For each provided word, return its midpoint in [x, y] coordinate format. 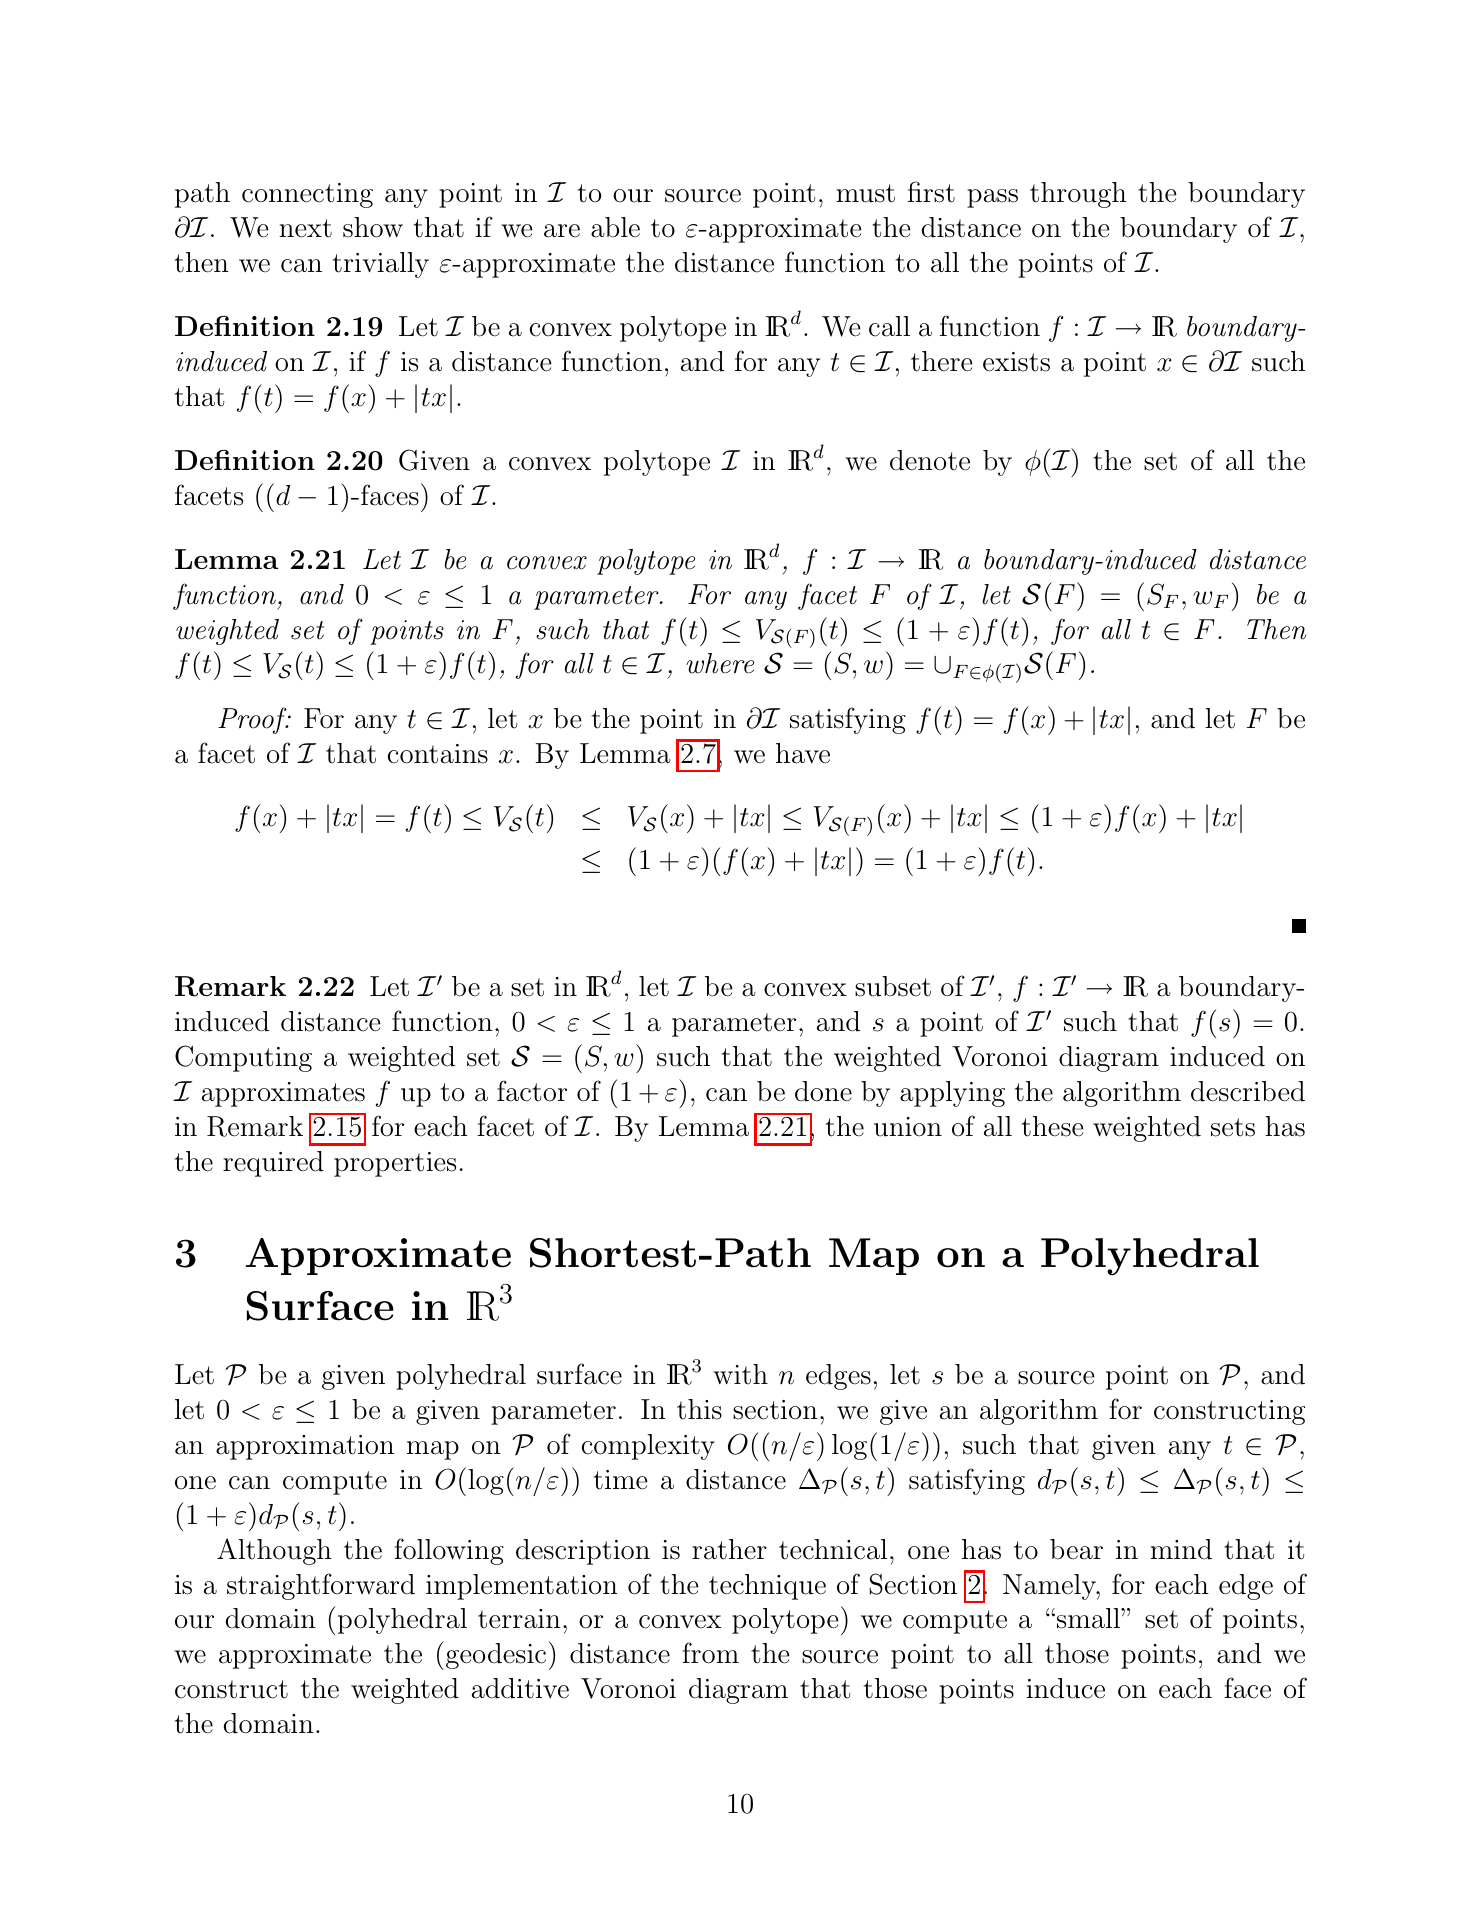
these [1053, 1126]
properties [395, 1164]
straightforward [321, 1586]
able [615, 227]
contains [438, 754]
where [720, 663]
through [1078, 195]
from [710, 1653]
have [803, 753]
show [373, 227]
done [823, 1091]
